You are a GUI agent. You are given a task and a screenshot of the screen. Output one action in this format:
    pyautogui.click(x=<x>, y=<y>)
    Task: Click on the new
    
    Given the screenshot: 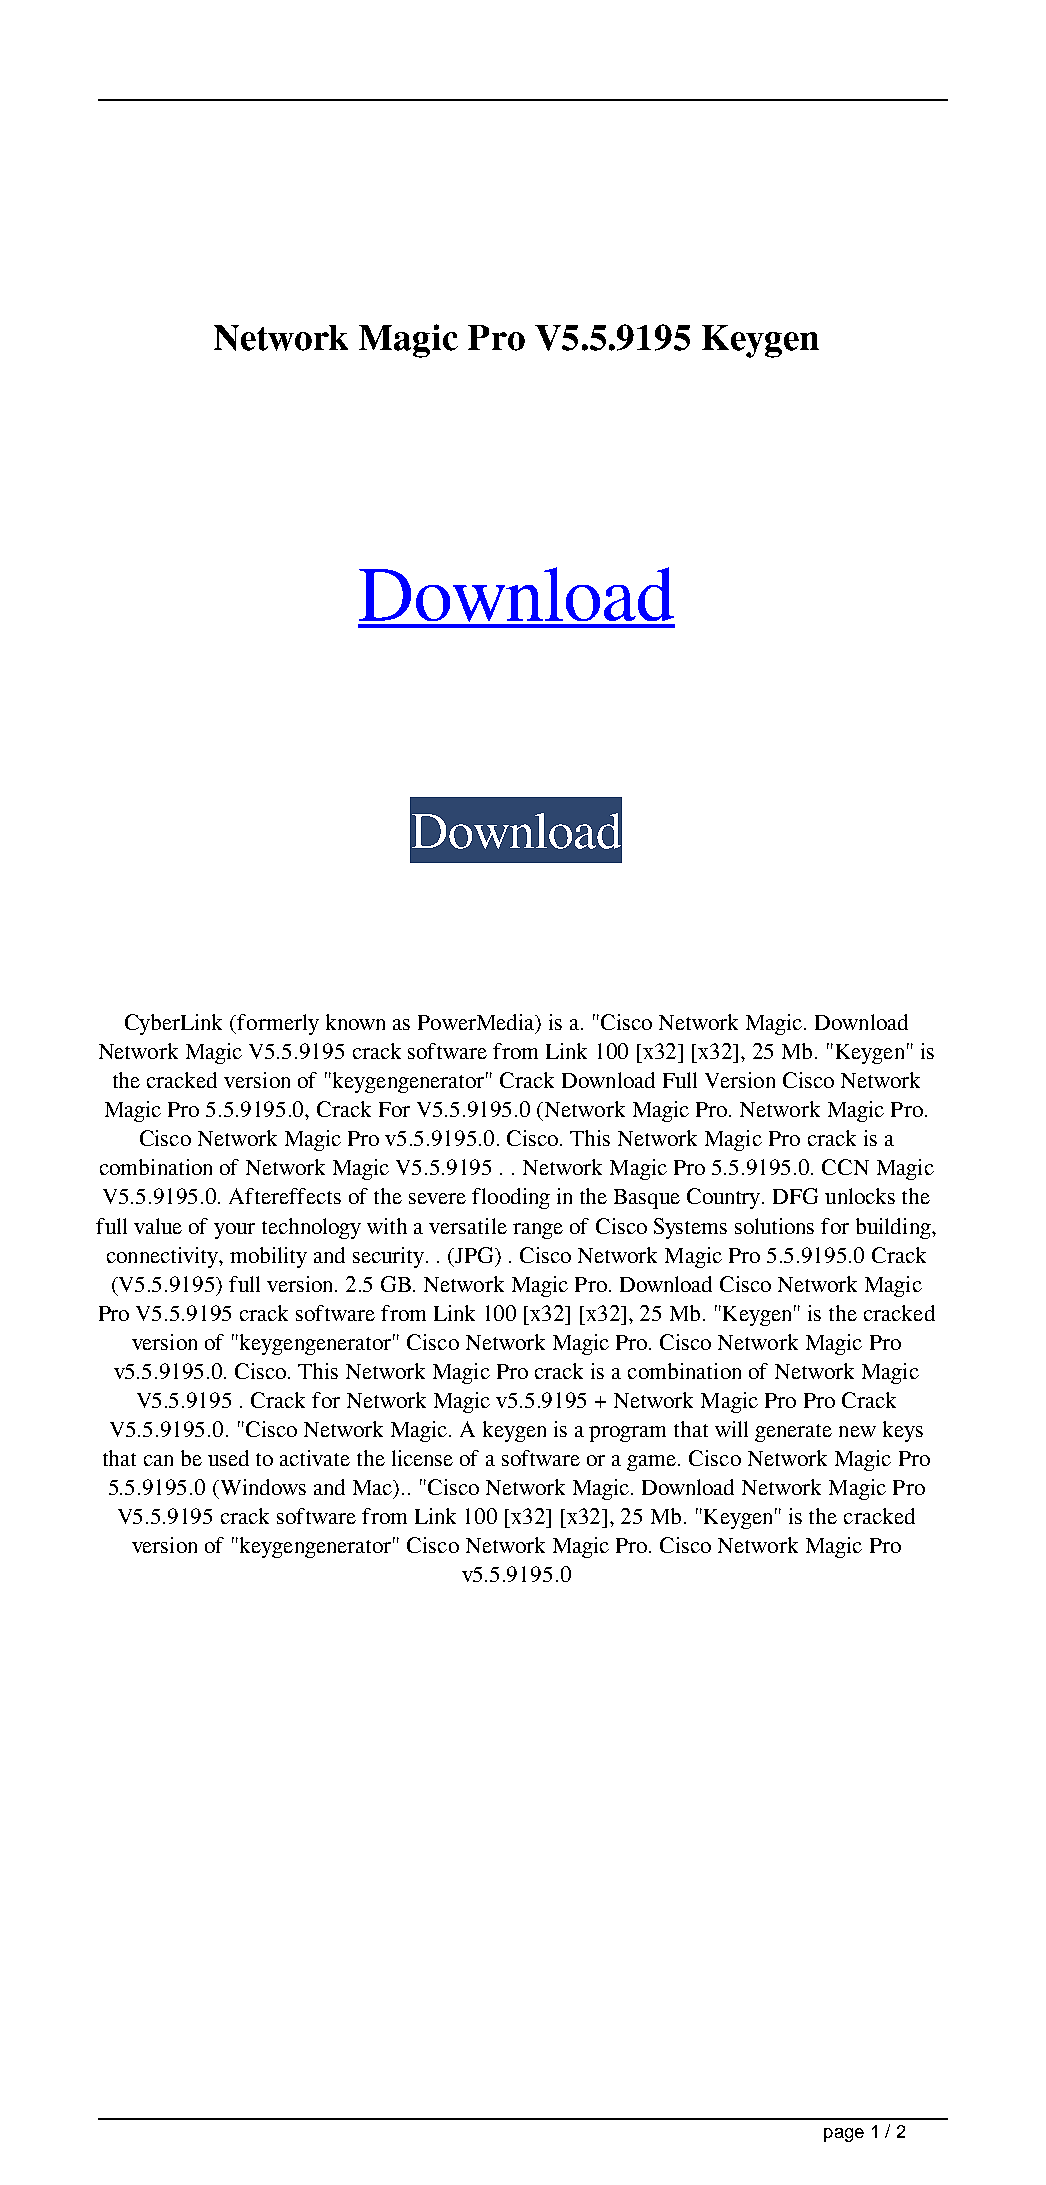 What is the action you would take?
    pyautogui.click(x=857, y=1431)
